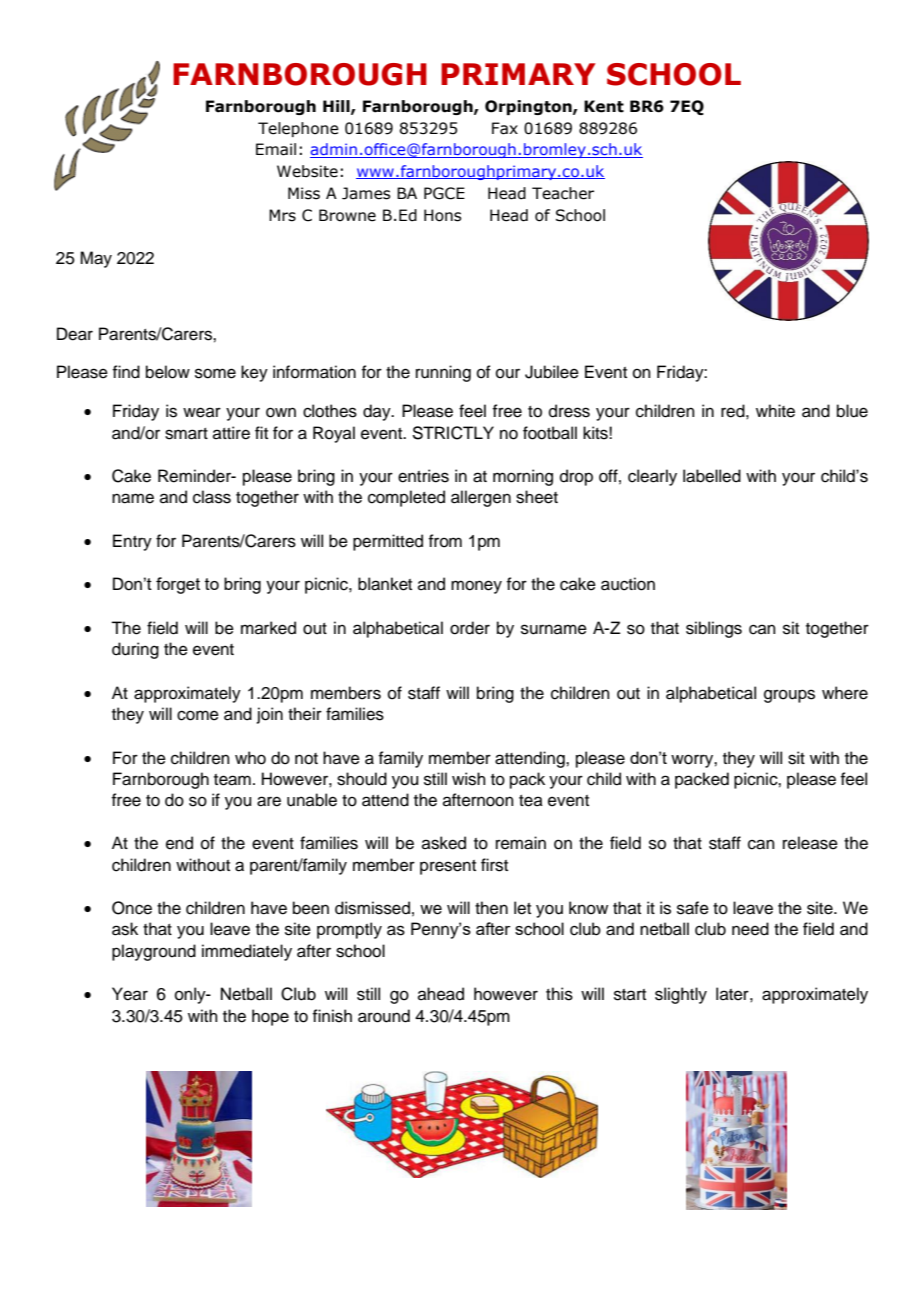 This image has width=924, height=1308. What do you see at coordinates (505, 128) in the image?
I see `Fax` at bounding box center [505, 128].
